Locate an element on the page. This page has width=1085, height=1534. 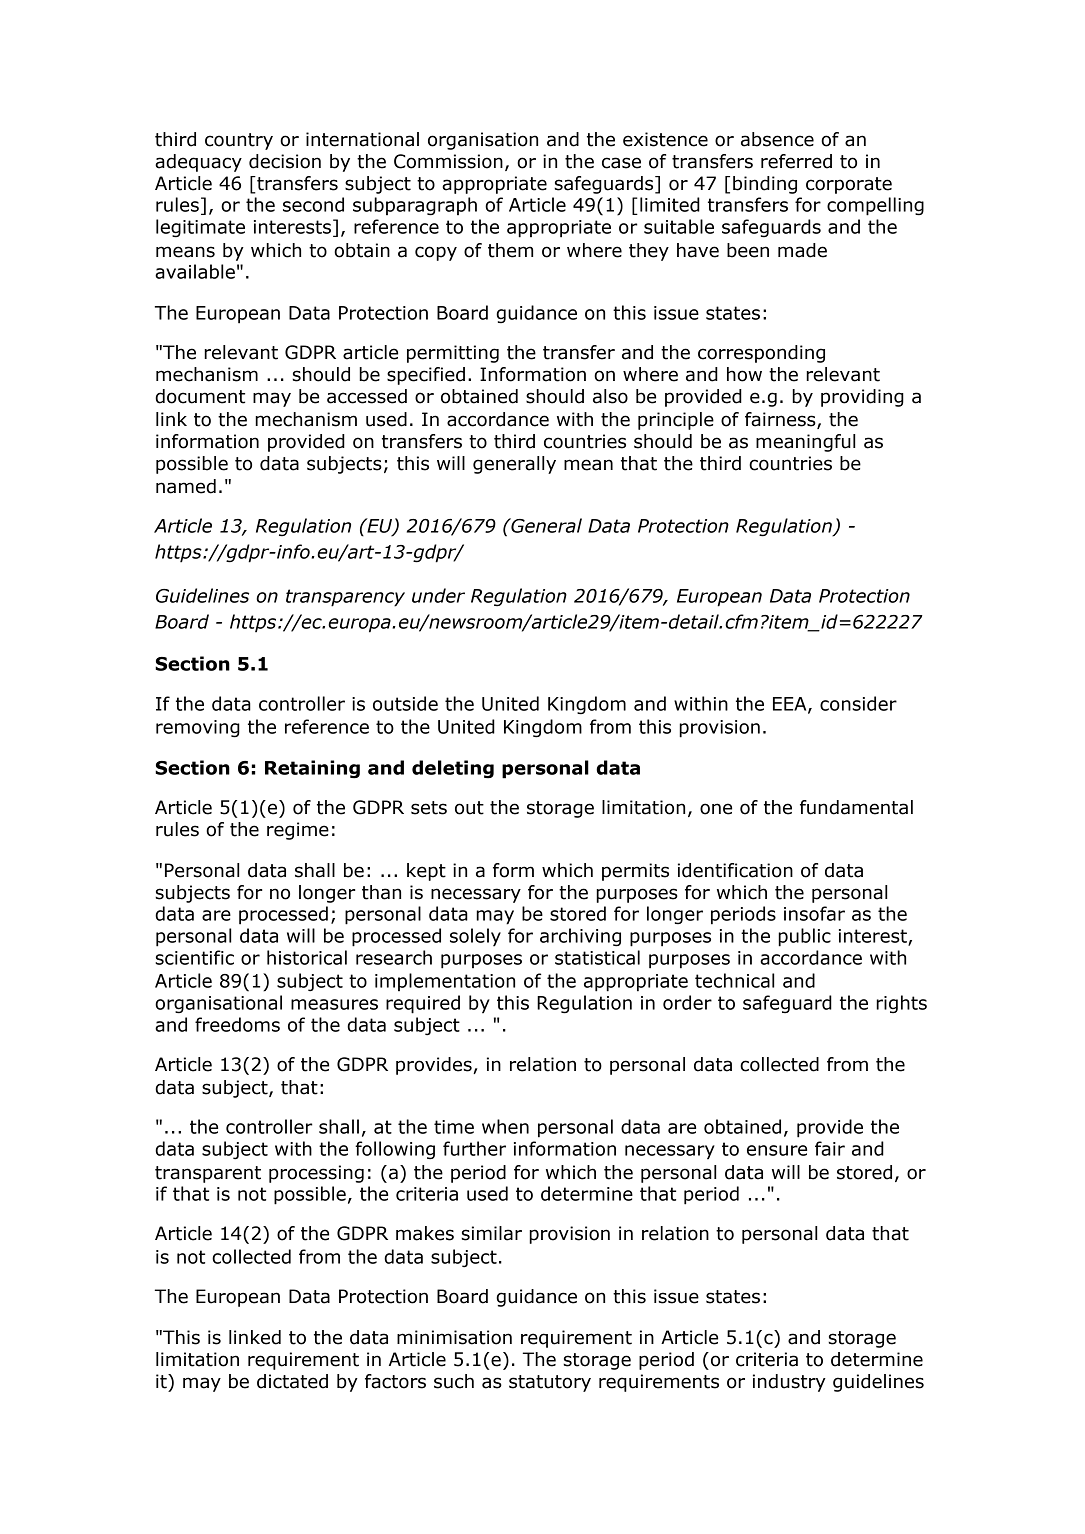
Retaining is located at coordinates (312, 769).
